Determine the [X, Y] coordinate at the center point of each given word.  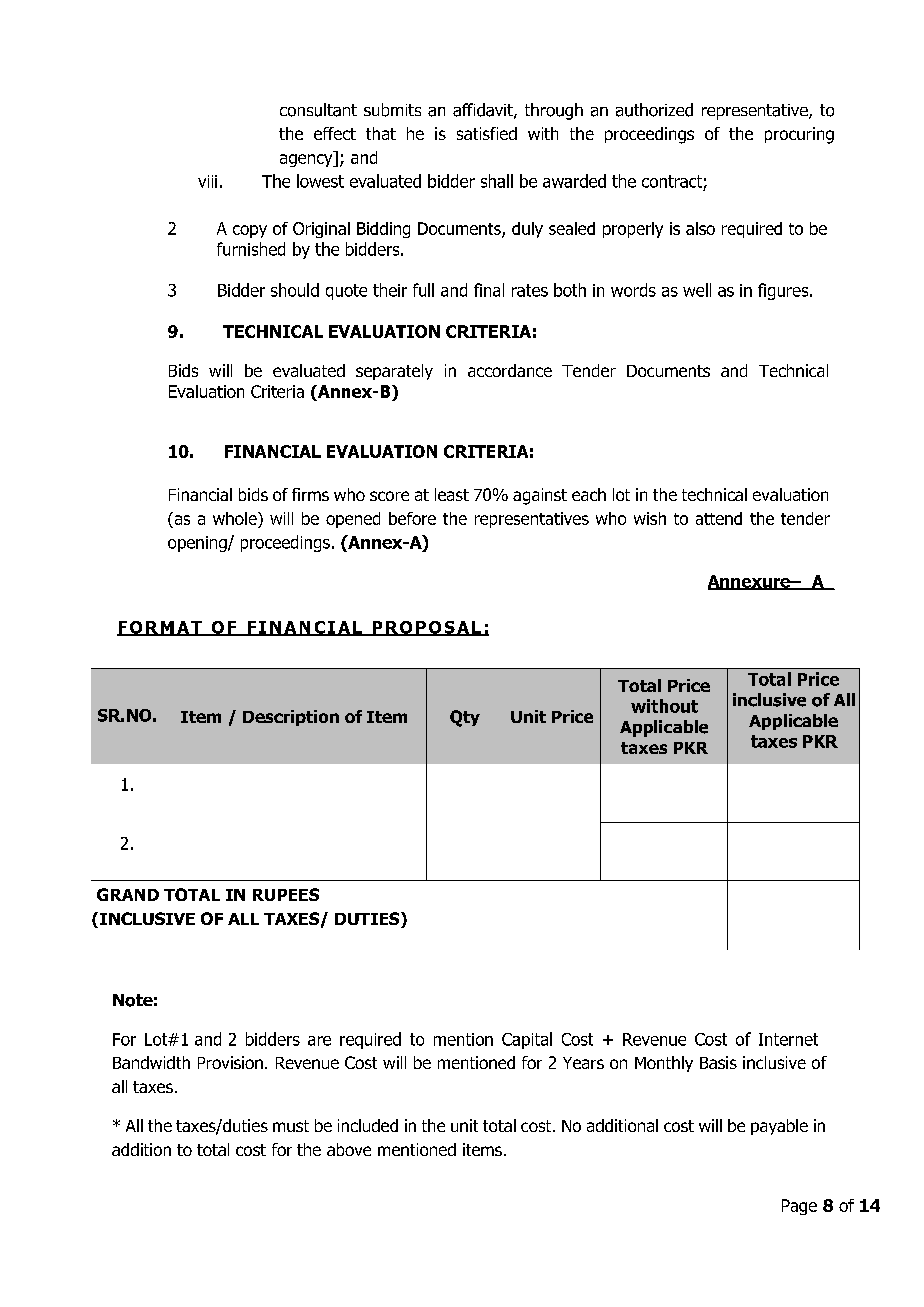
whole [236, 518]
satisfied [487, 133]
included [368, 1125]
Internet [788, 1039]
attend [719, 518]
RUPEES [286, 894]
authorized [654, 110]
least [452, 494]
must [291, 1126]
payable [779, 1127]
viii [207, 181]
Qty [465, 718]
